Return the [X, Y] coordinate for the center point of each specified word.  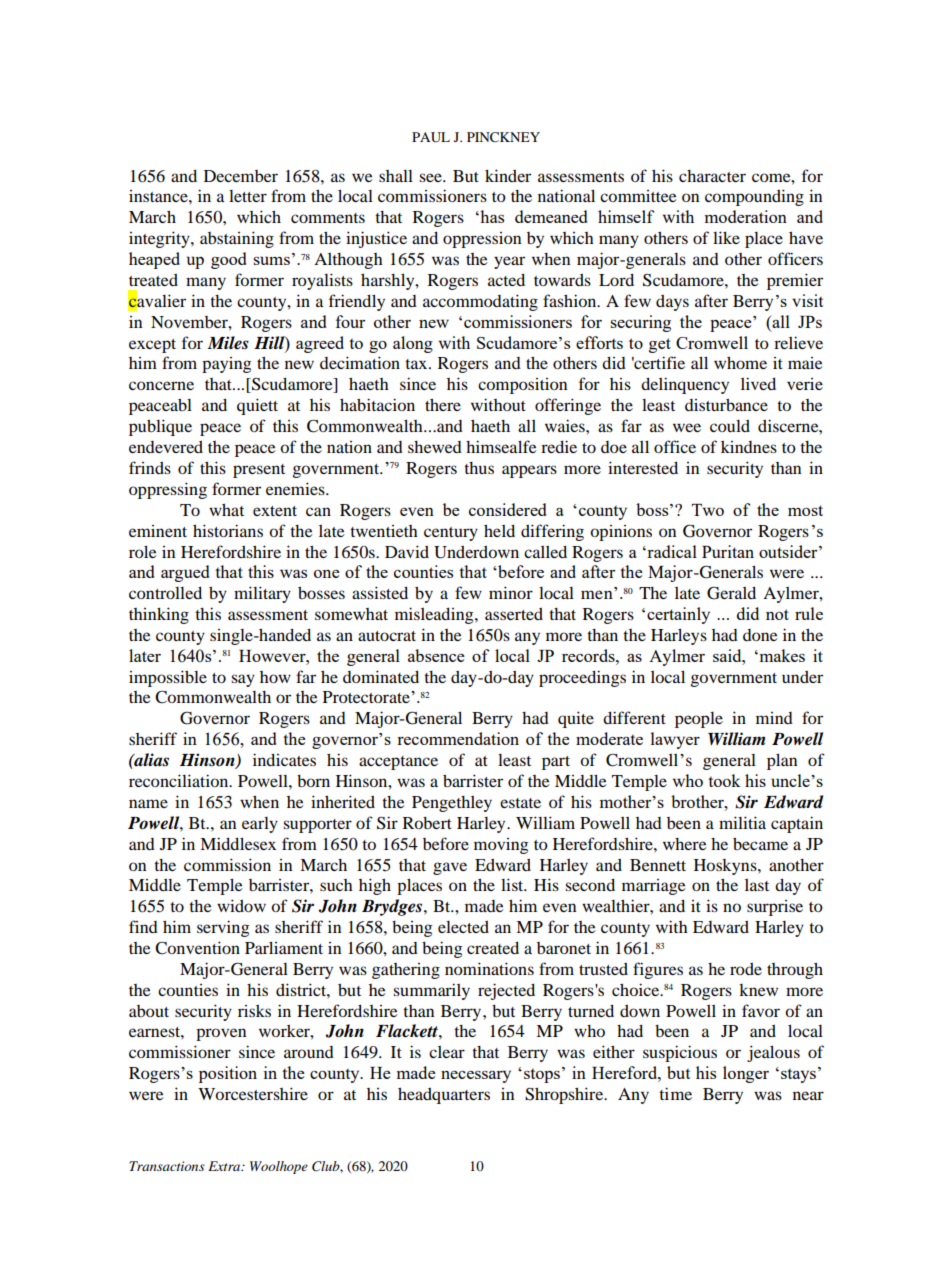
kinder [508, 175]
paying [226, 365]
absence [436, 655]
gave [450, 868]
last [757, 885]
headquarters [444, 1095]
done [760, 635]
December [241, 176]
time [675, 1093]
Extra [225, 1166]
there [443, 404]
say [243, 680]
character [712, 176]
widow [241, 905]
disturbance [726, 405]
